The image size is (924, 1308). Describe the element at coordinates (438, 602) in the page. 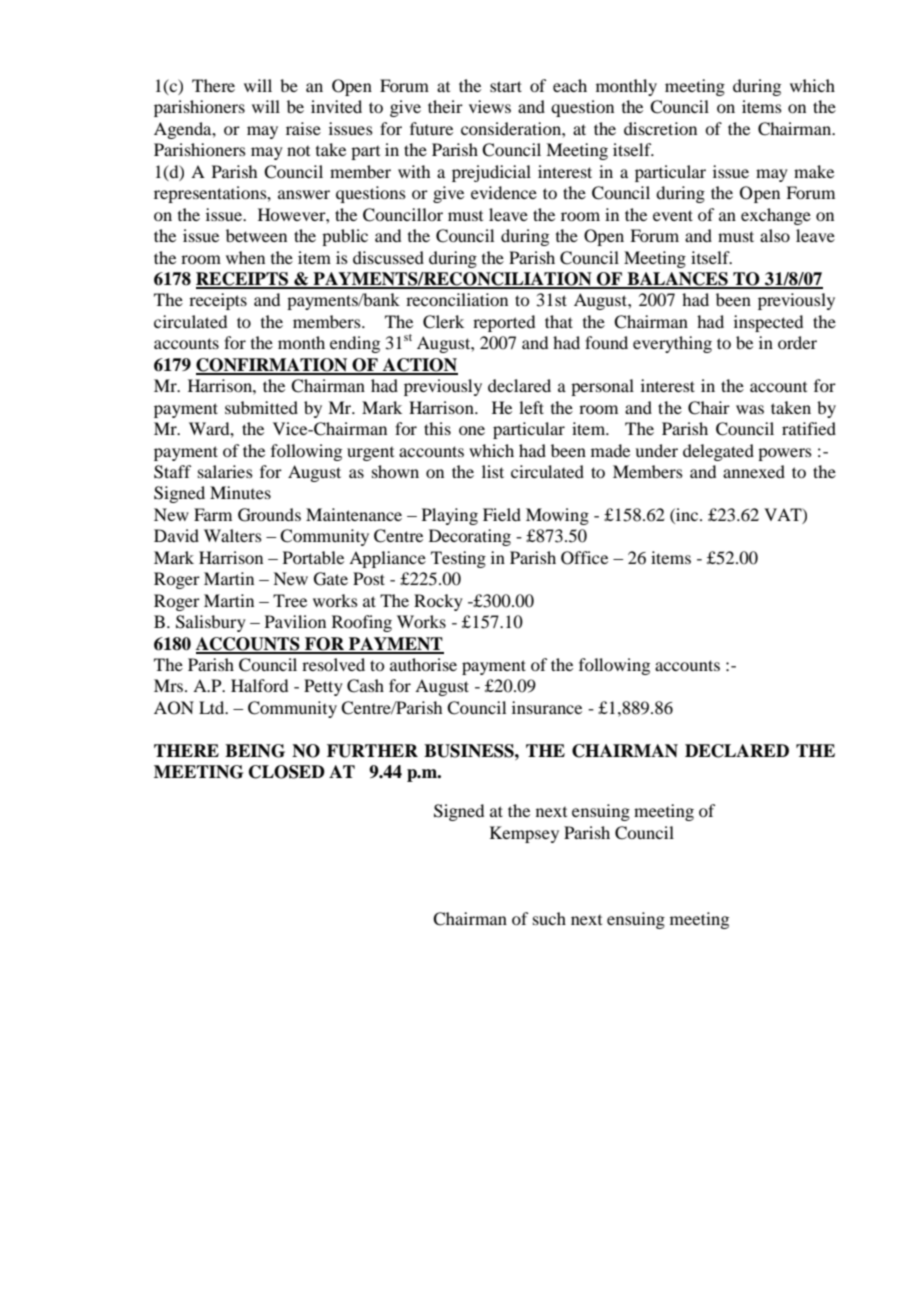

I see `Rocky` at that location.
